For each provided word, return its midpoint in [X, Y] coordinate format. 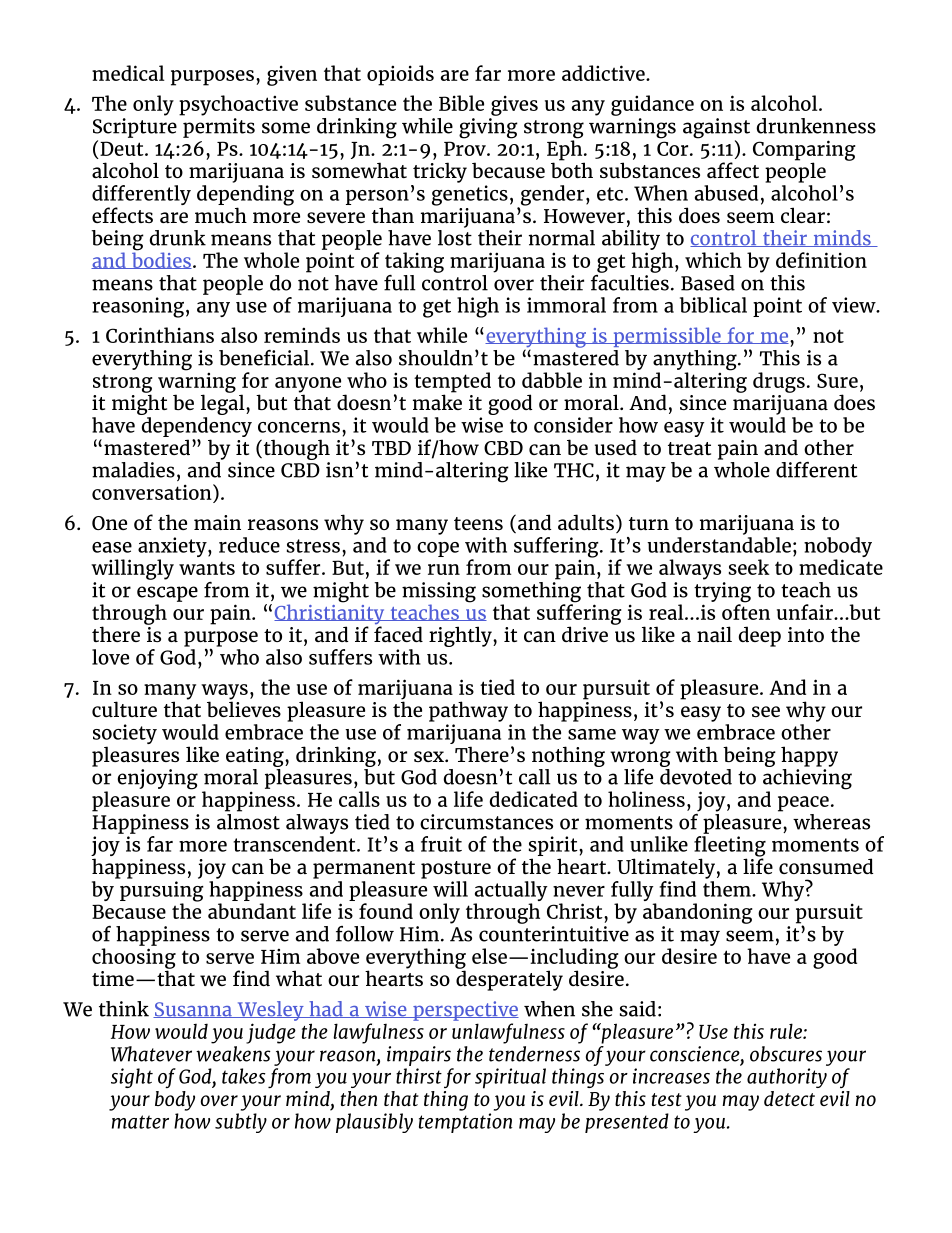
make [437, 401]
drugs [779, 382]
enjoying [158, 779]
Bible [461, 103]
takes [243, 1076]
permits [219, 128]
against [716, 129]
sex [430, 756]
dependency [196, 428]
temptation [465, 1123]
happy [809, 756]
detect [789, 1098]
